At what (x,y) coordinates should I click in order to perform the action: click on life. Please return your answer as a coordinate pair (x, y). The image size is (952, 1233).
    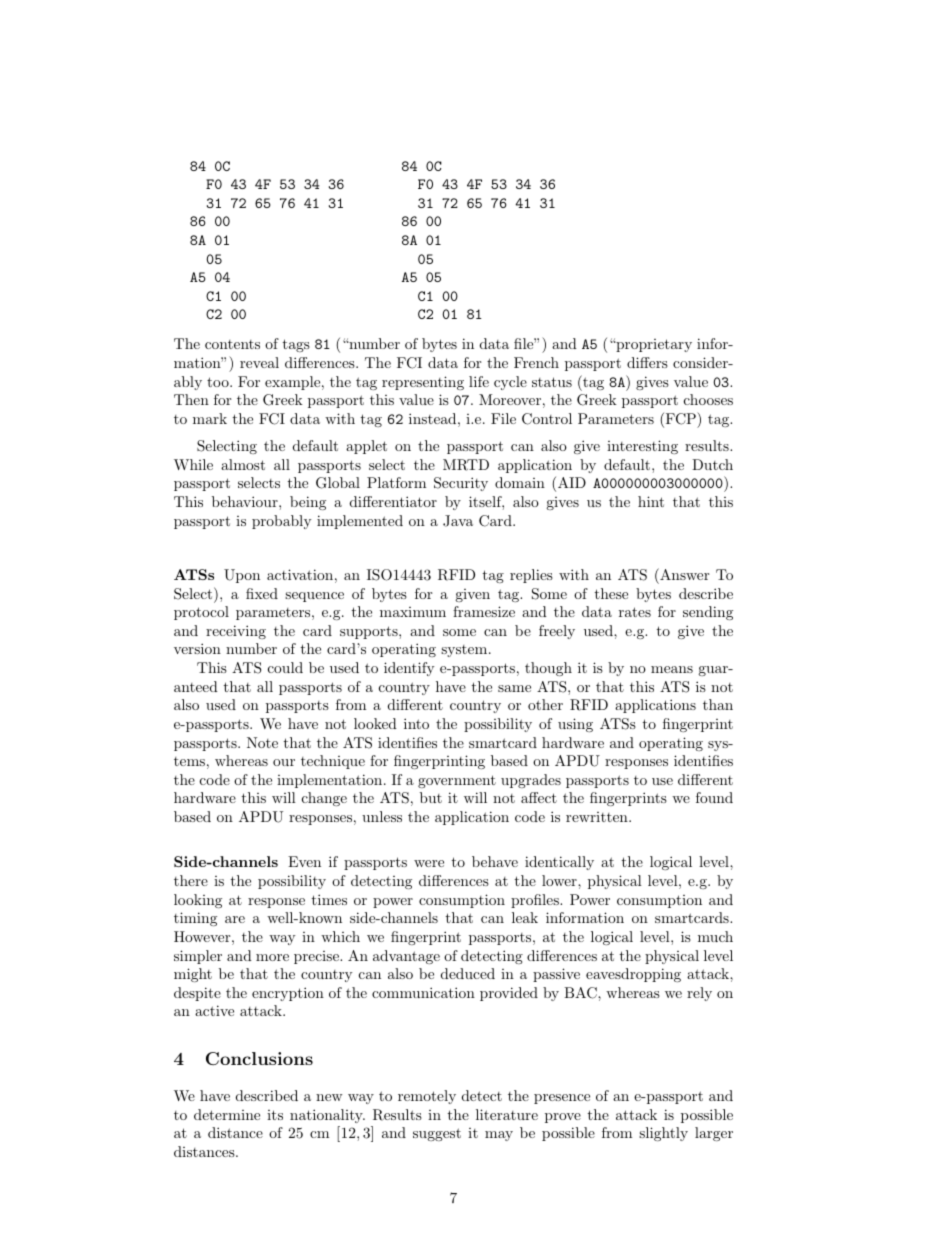
    Looking at the image, I should click on (479, 381).
